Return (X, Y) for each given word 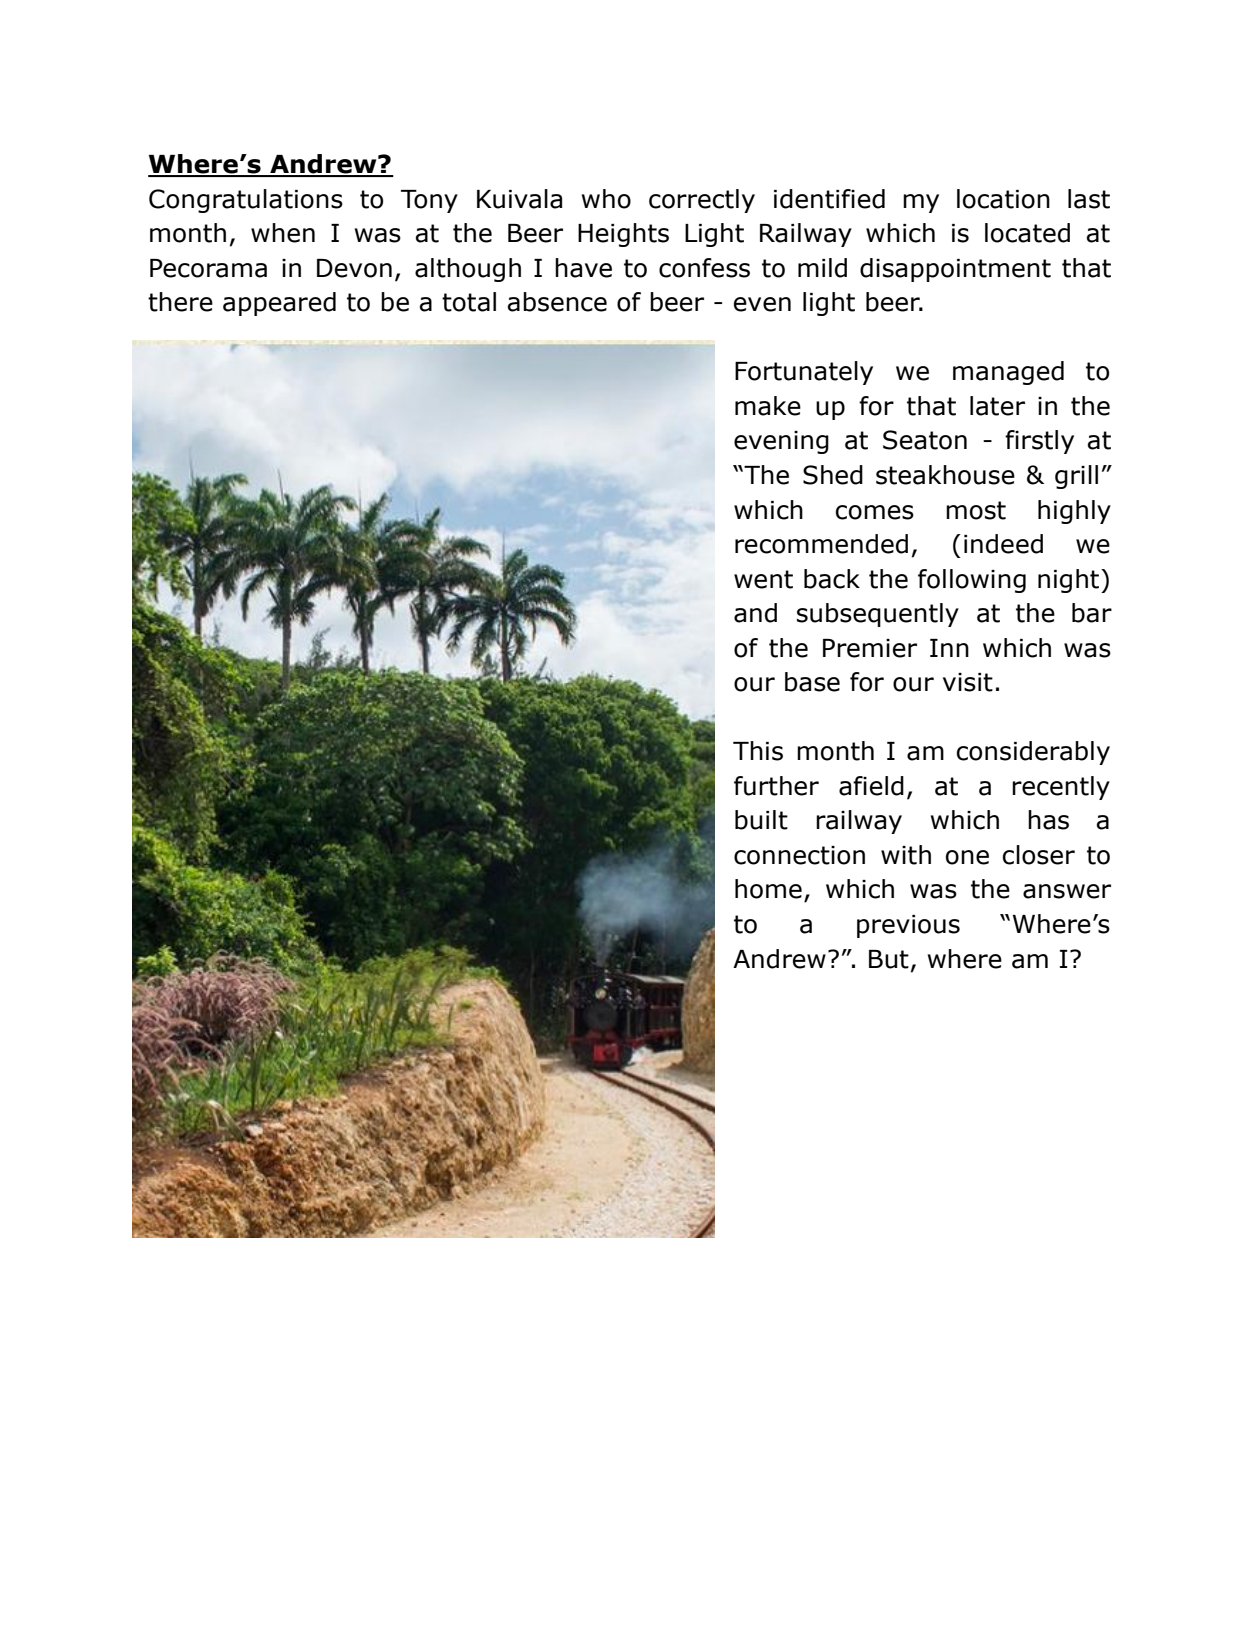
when (283, 233)
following (972, 581)
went (763, 579)
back (832, 579)
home (768, 889)
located (1027, 233)
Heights (623, 235)
